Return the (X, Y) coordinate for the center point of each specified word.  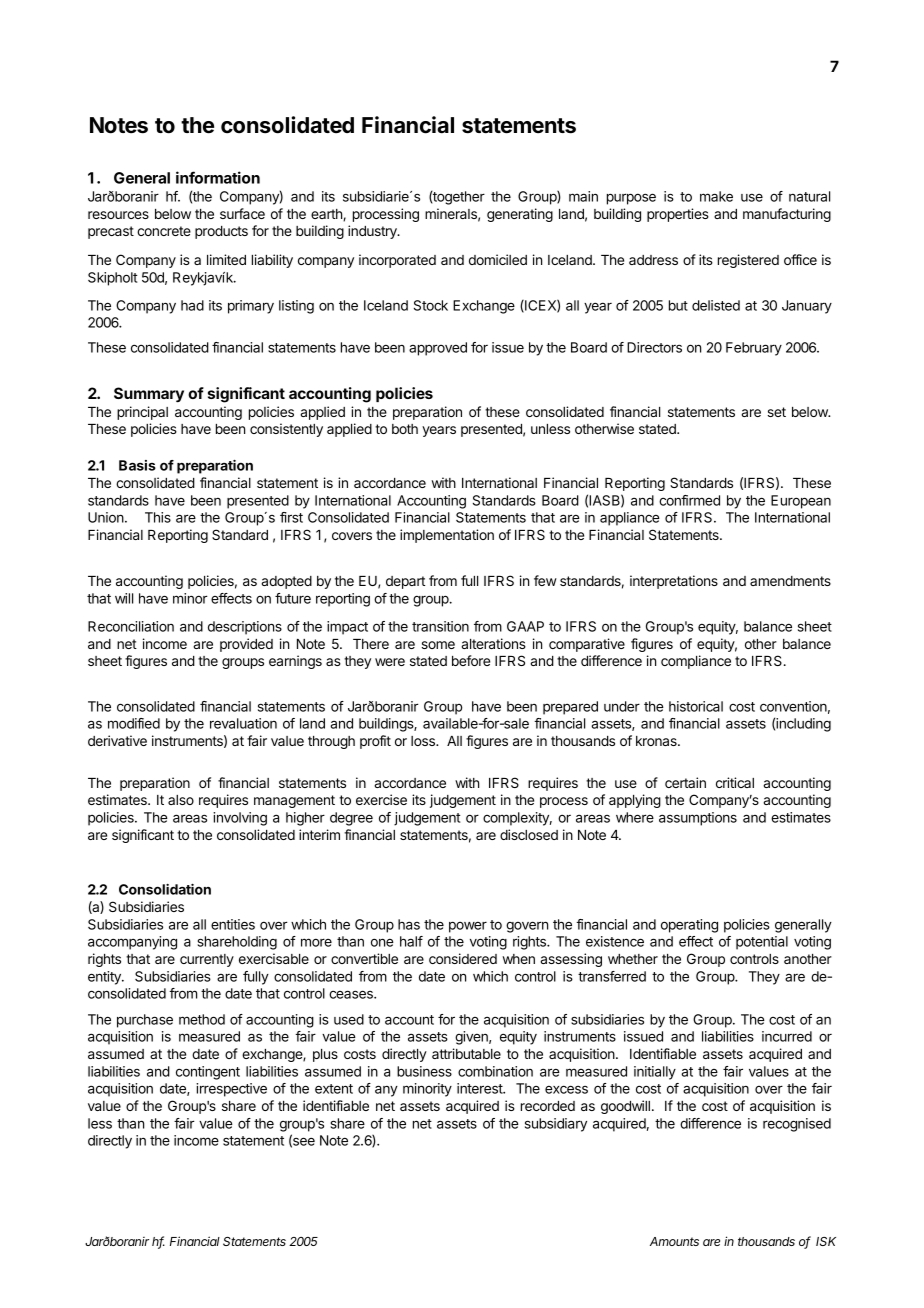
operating (689, 926)
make (716, 196)
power (468, 927)
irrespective (231, 1090)
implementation (447, 536)
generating (520, 215)
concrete (164, 231)
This (158, 517)
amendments (790, 581)
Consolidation (165, 889)
